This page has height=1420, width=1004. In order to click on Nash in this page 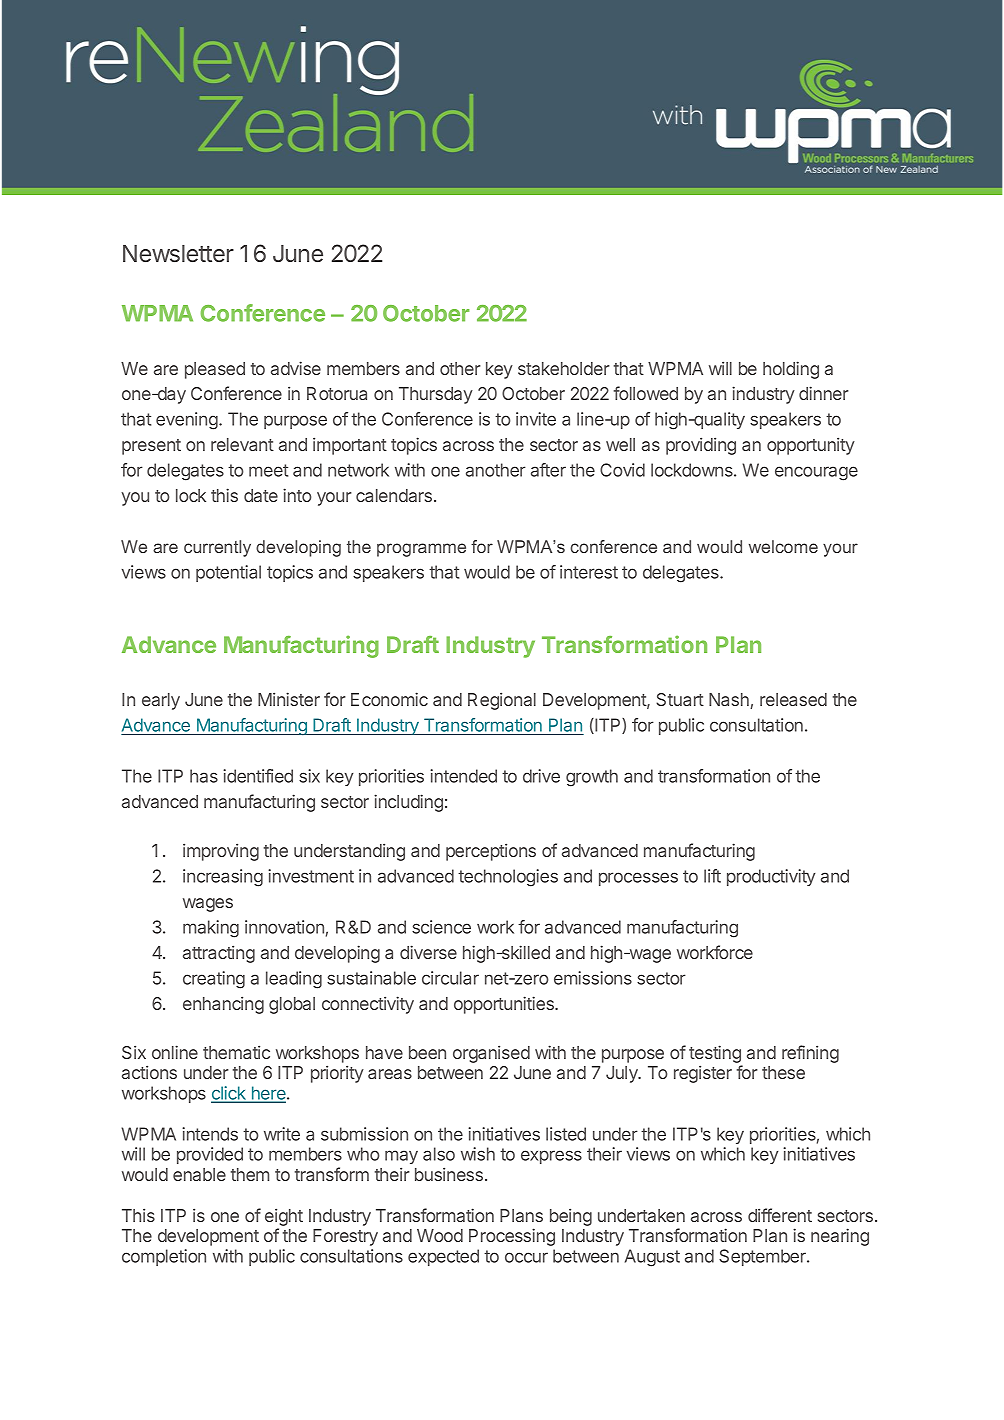, I will do `click(730, 701)`.
